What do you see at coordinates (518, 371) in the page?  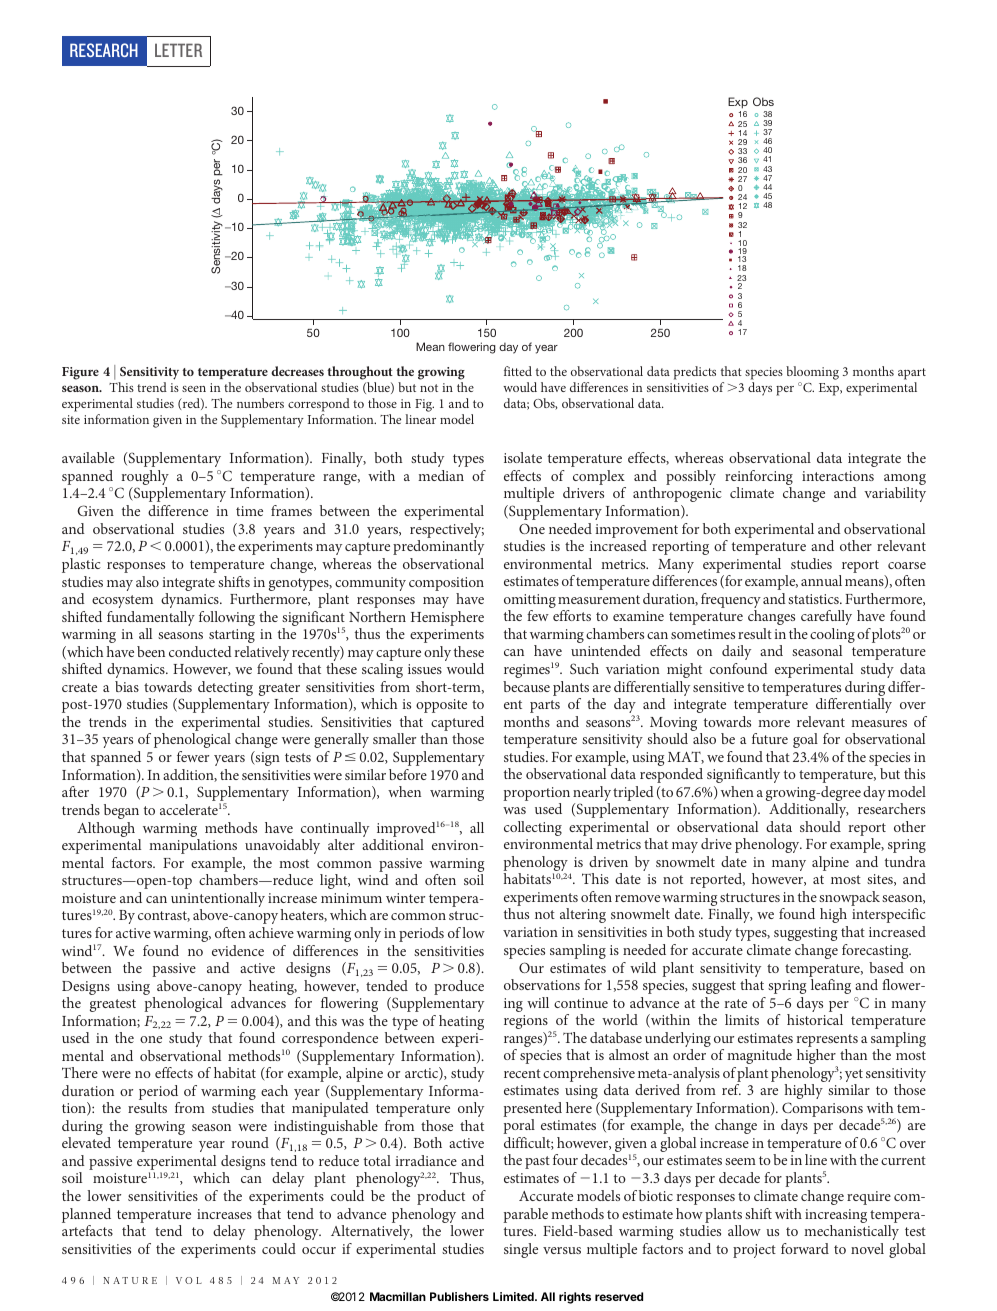 I see `fitted` at bounding box center [518, 371].
